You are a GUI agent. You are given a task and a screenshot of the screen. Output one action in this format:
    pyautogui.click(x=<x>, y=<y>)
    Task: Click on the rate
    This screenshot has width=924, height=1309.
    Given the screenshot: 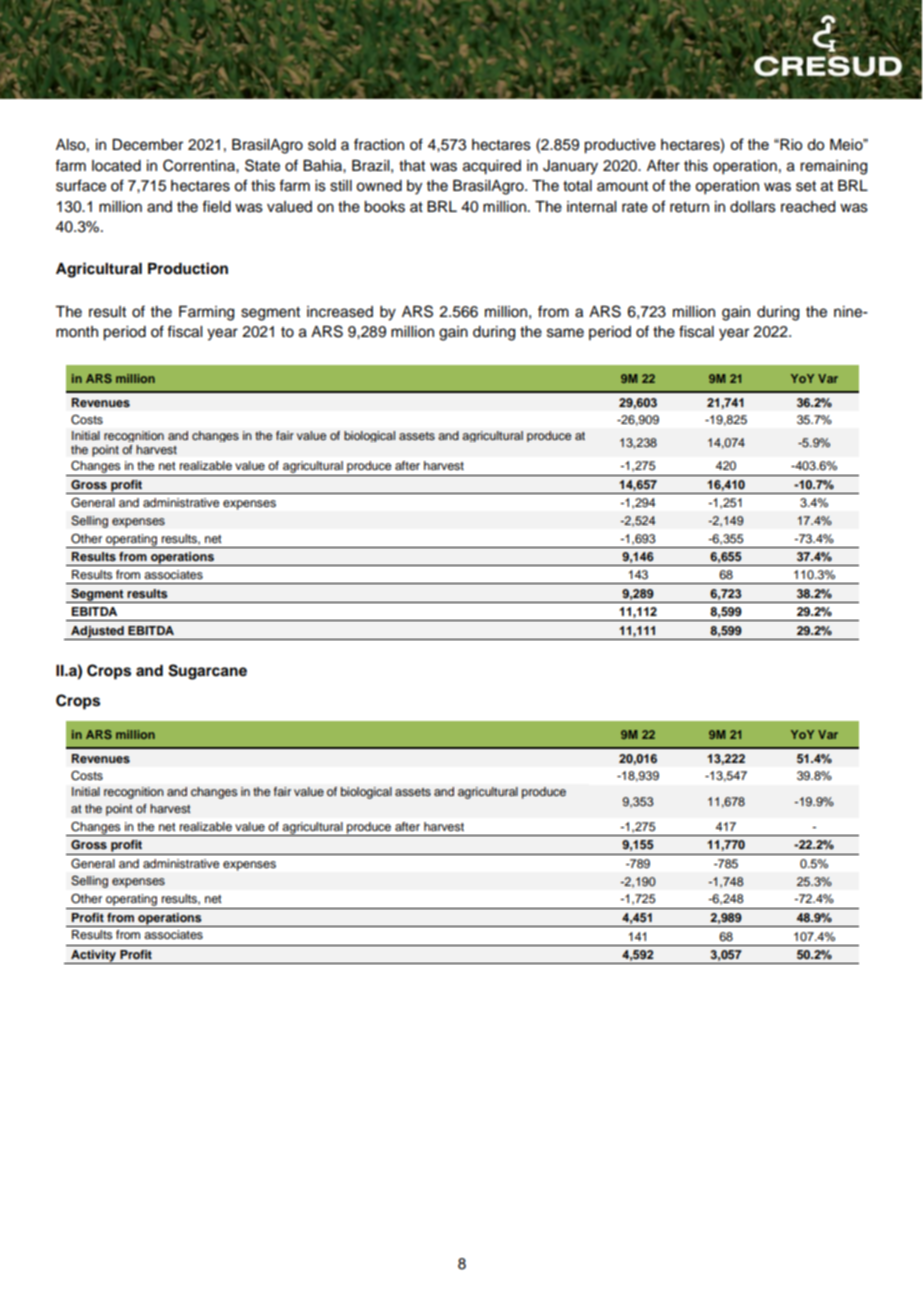 What is the action you would take?
    pyautogui.click(x=635, y=207)
